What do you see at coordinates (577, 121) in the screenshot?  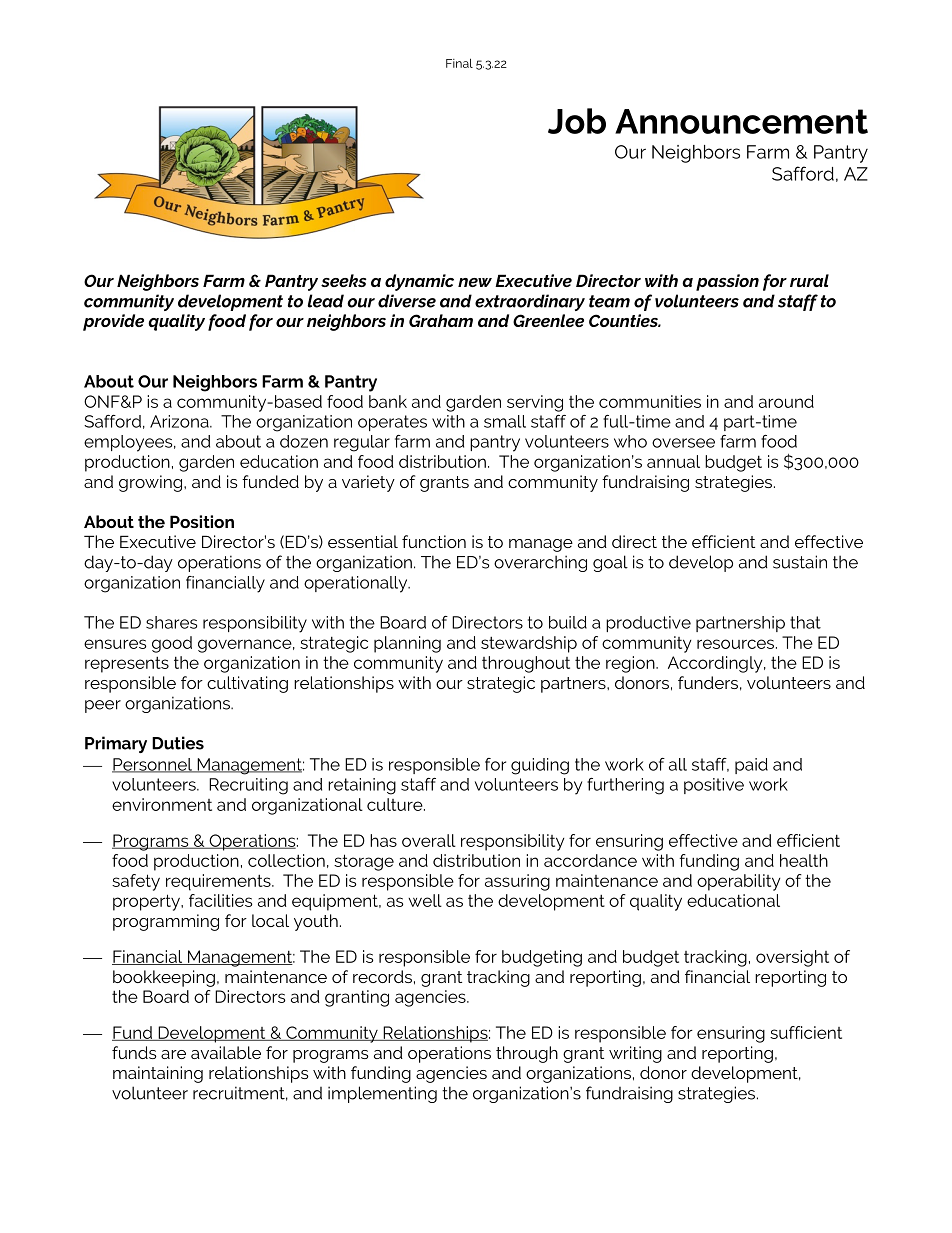 I see `Job` at bounding box center [577, 121].
